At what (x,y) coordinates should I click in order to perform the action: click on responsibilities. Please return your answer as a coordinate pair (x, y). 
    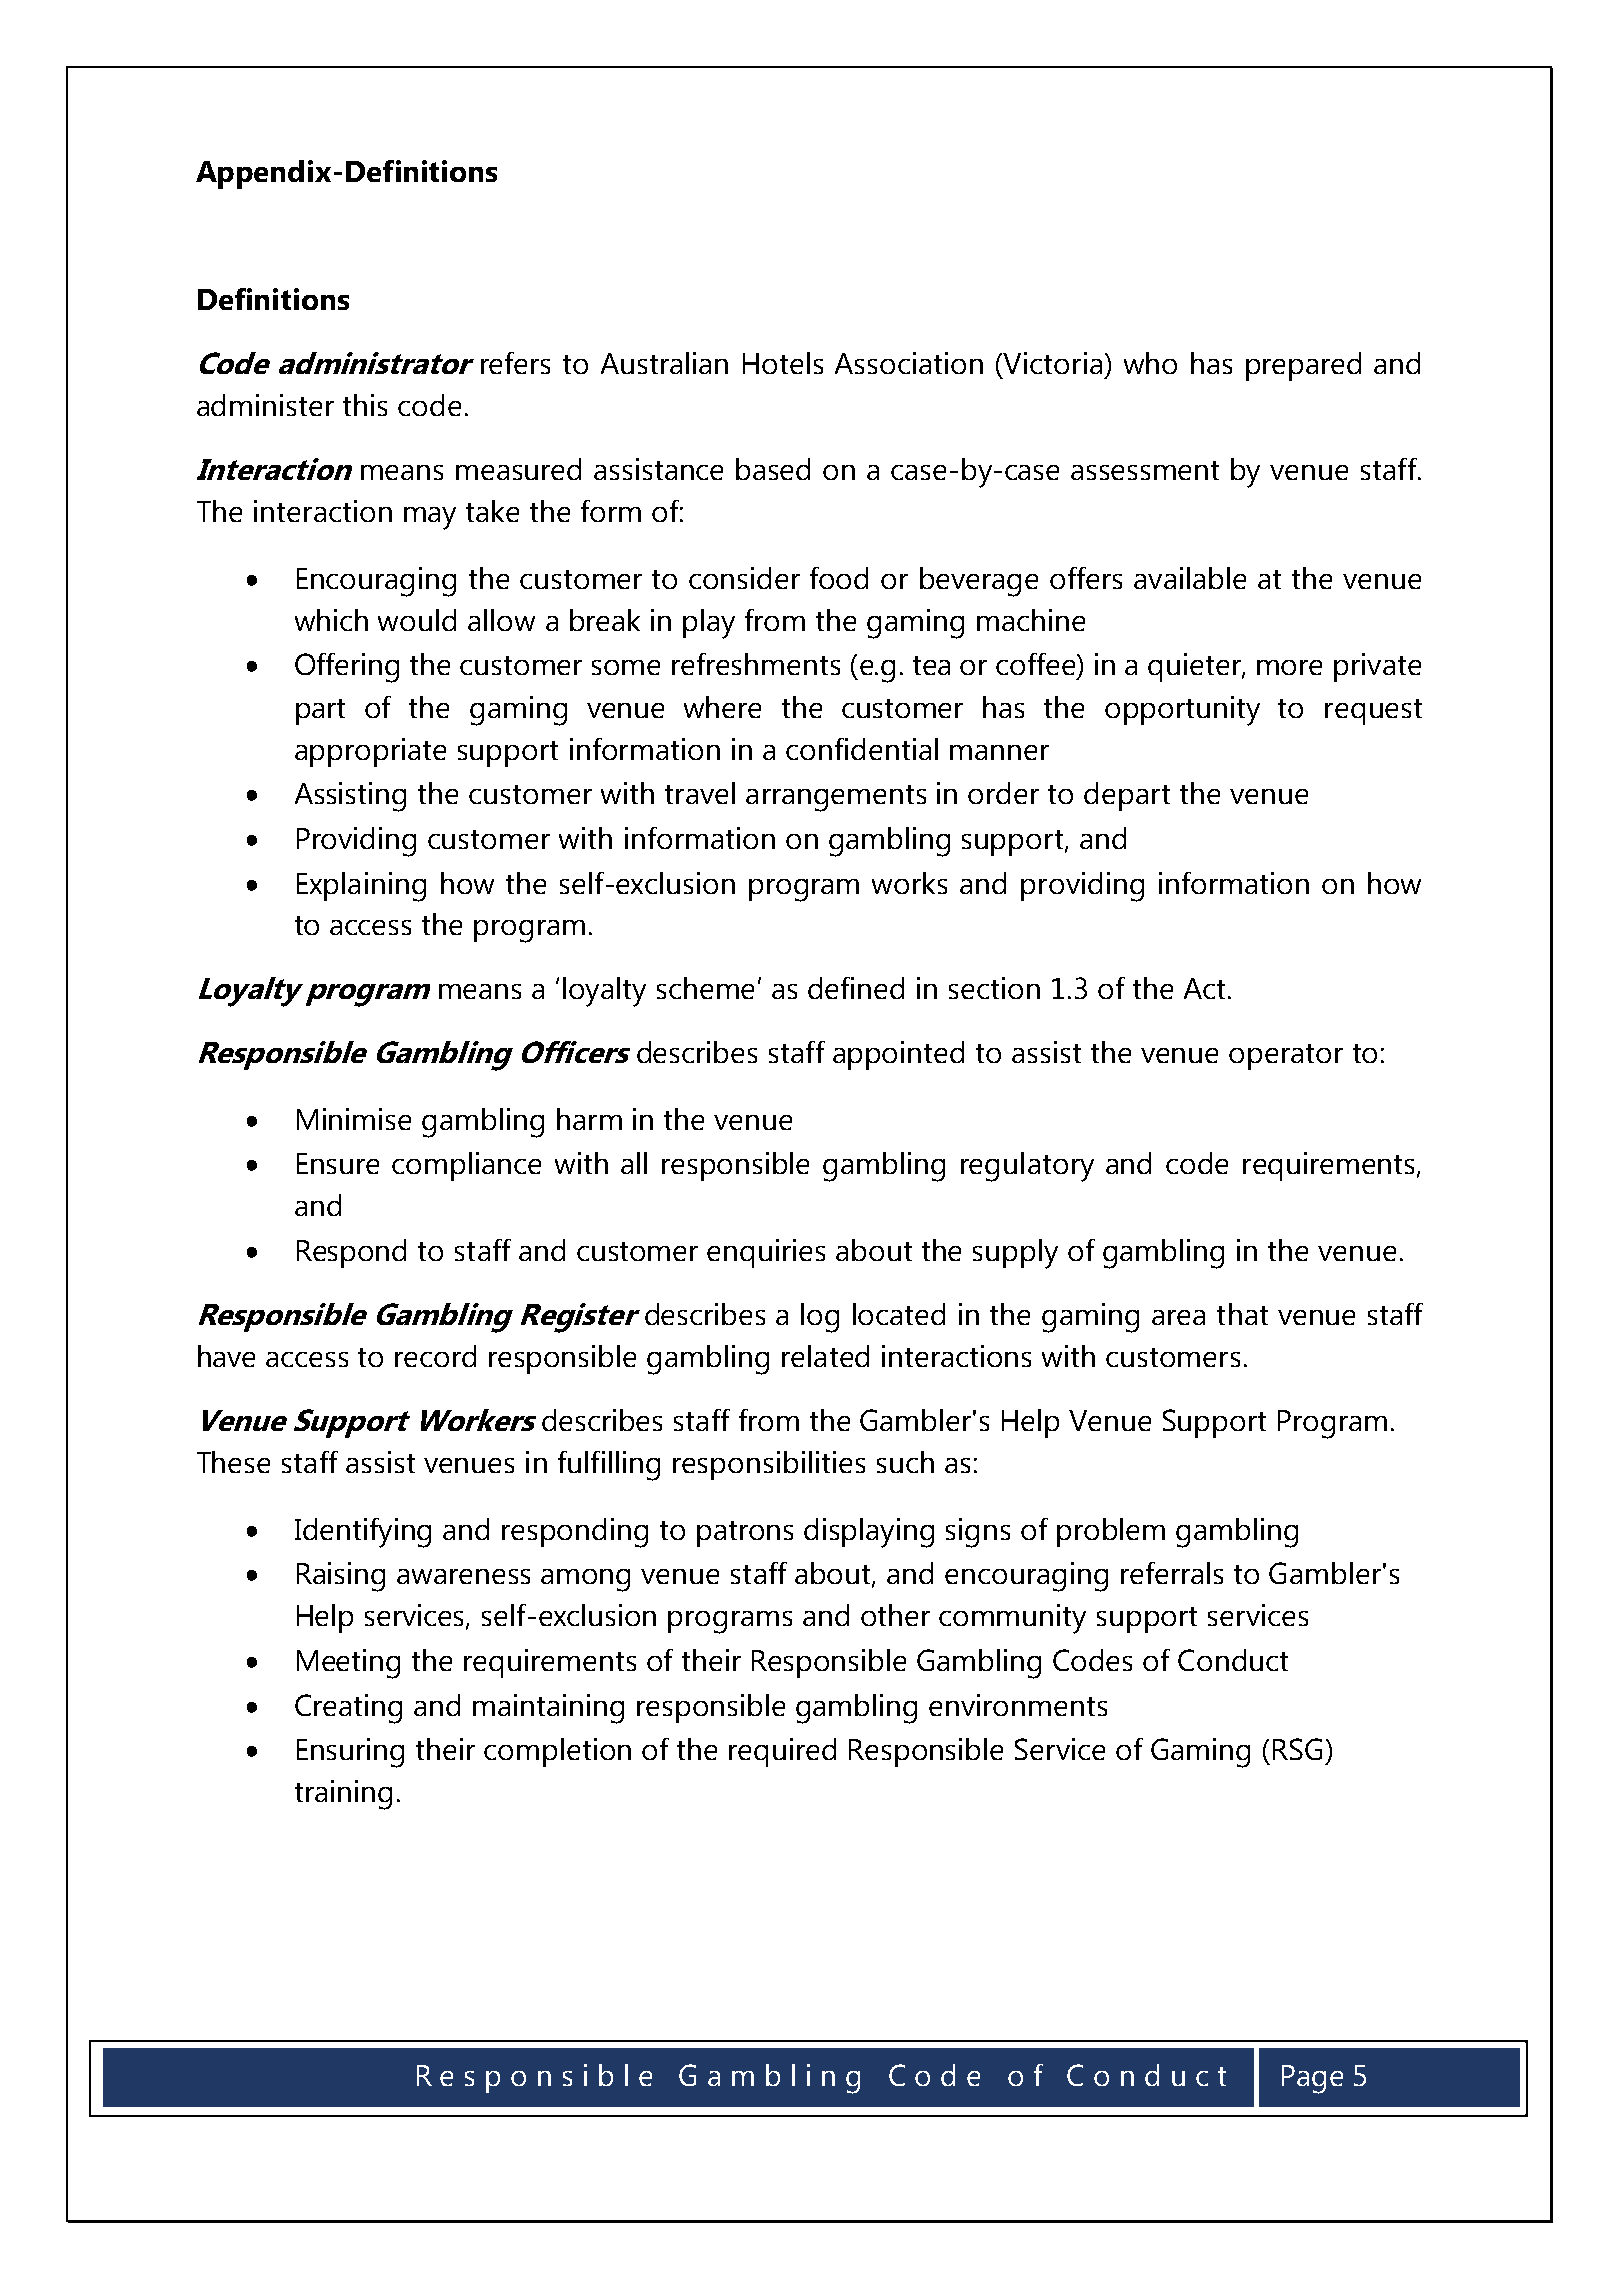
    Looking at the image, I should click on (769, 1465).
